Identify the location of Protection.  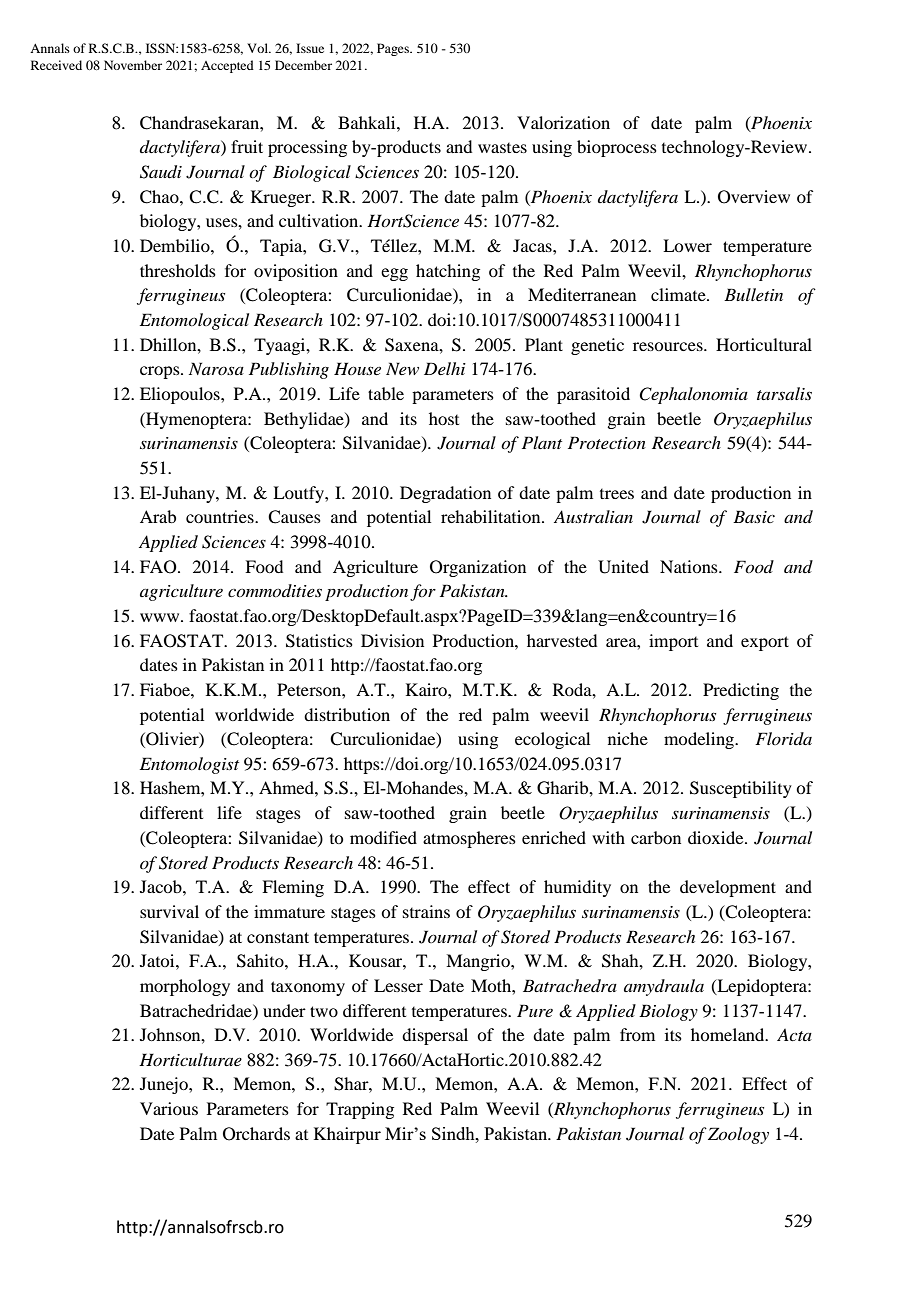
(607, 442).
